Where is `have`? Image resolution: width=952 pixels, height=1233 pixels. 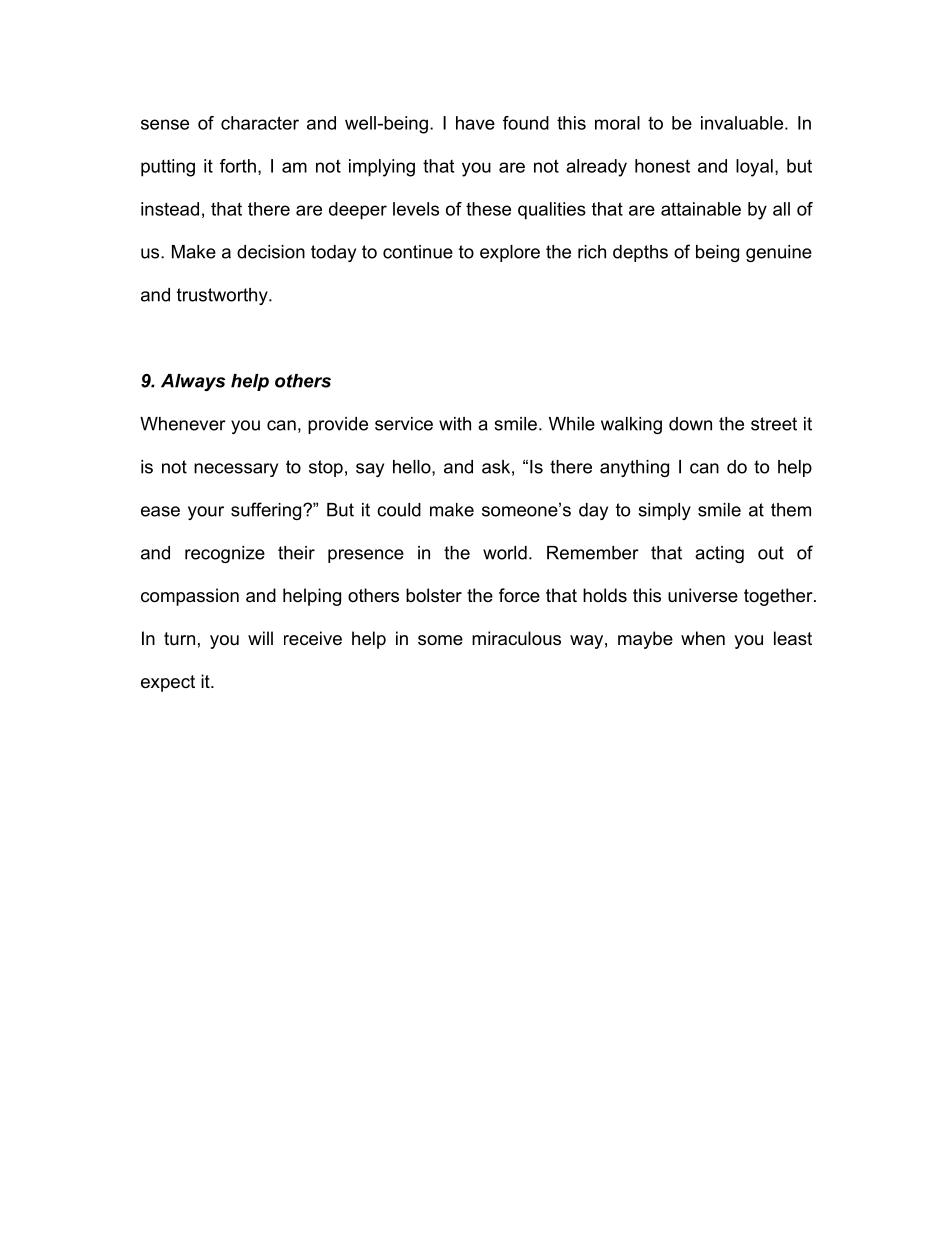 have is located at coordinates (475, 123).
